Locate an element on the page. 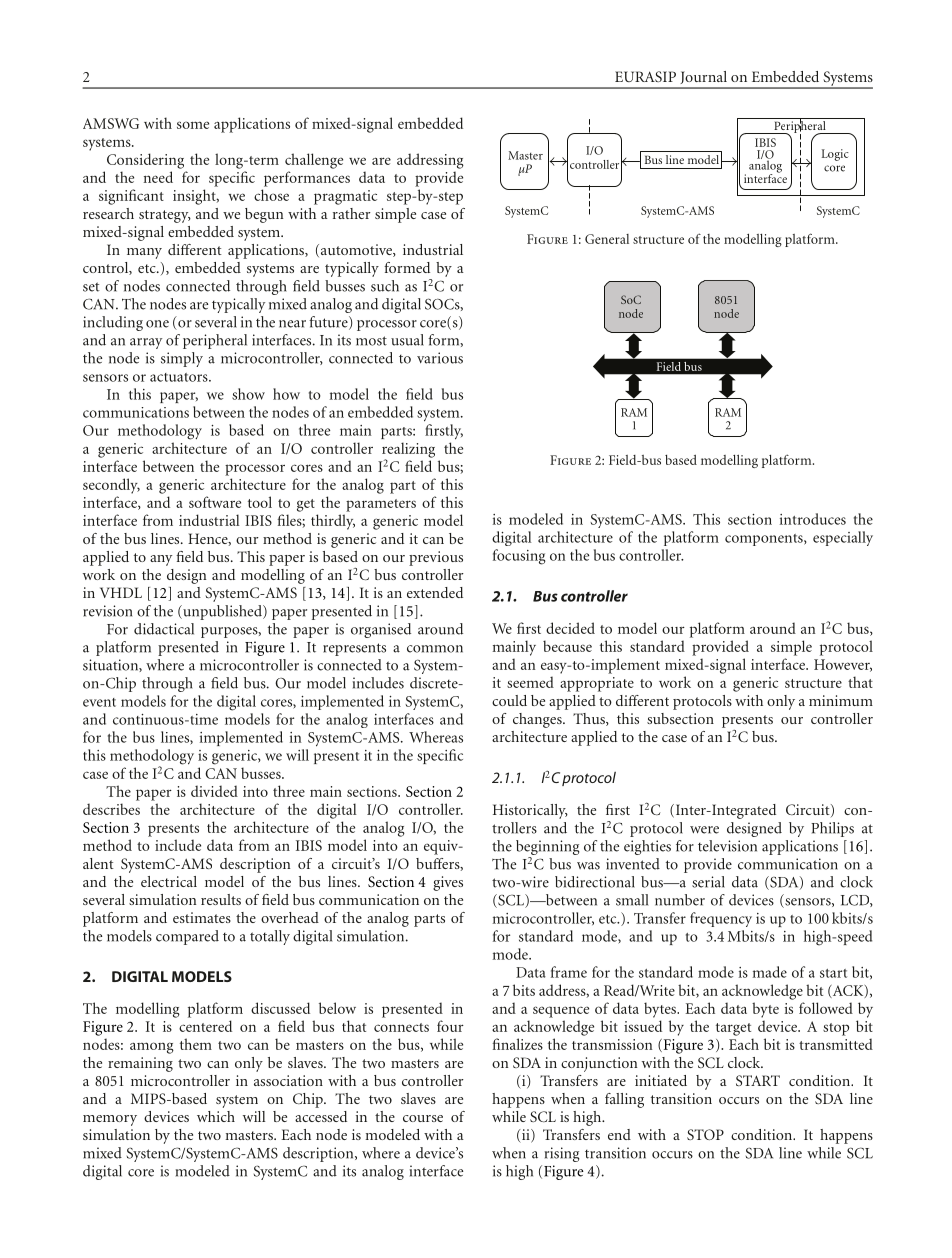  electrical is located at coordinates (169, 881).
